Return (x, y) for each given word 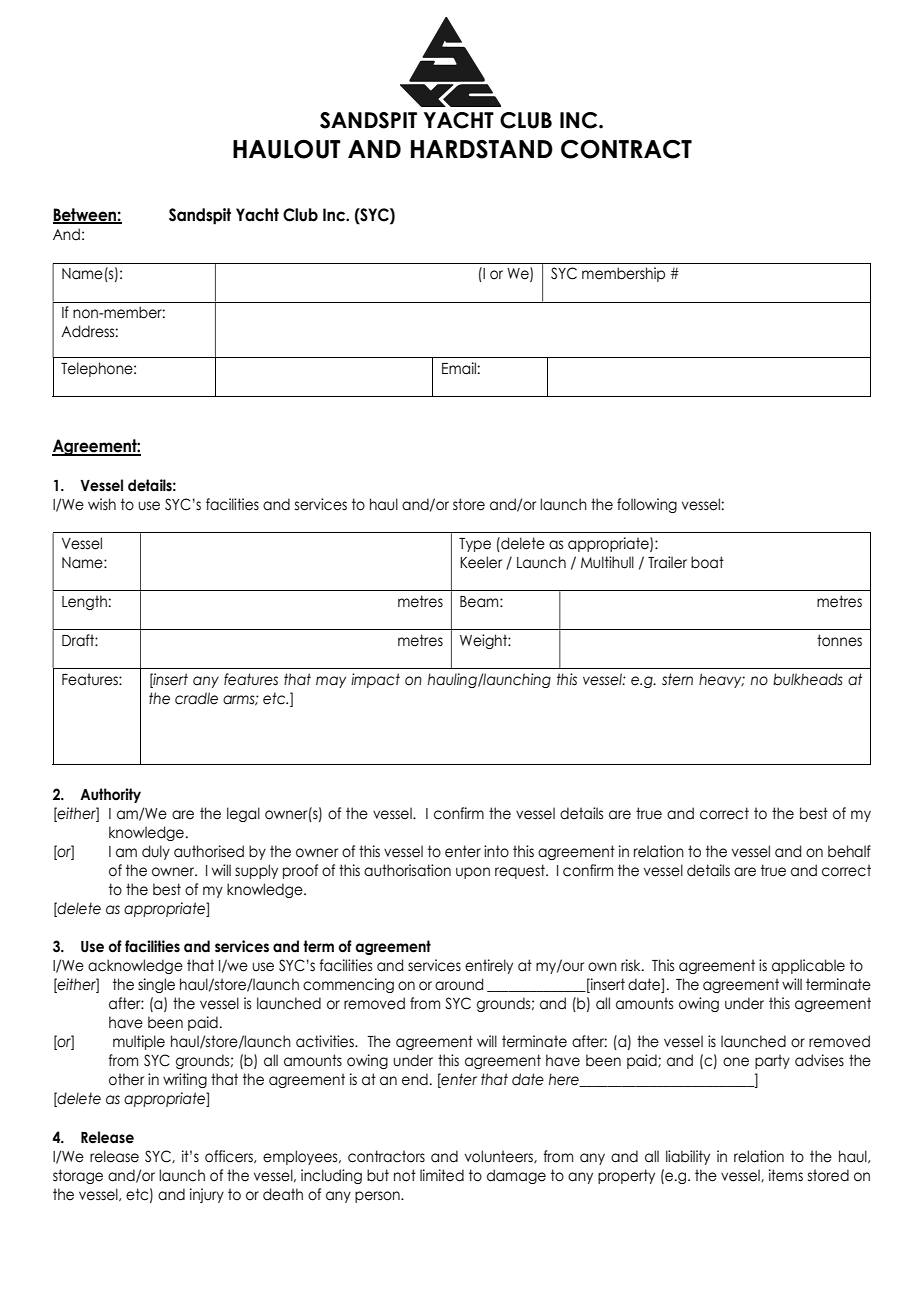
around (459, 984)
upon (473, 873)
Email (459, 368)
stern (677, 679)
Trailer (667, 562)
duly (156, 852)
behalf (849, 851)
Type (475, 545)
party (772, 1061)
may (331, 682)
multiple (139, 1042)
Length (84, 602)
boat (707, 562)
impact (375, 680)
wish (102, 504)
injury (207, 1195)
